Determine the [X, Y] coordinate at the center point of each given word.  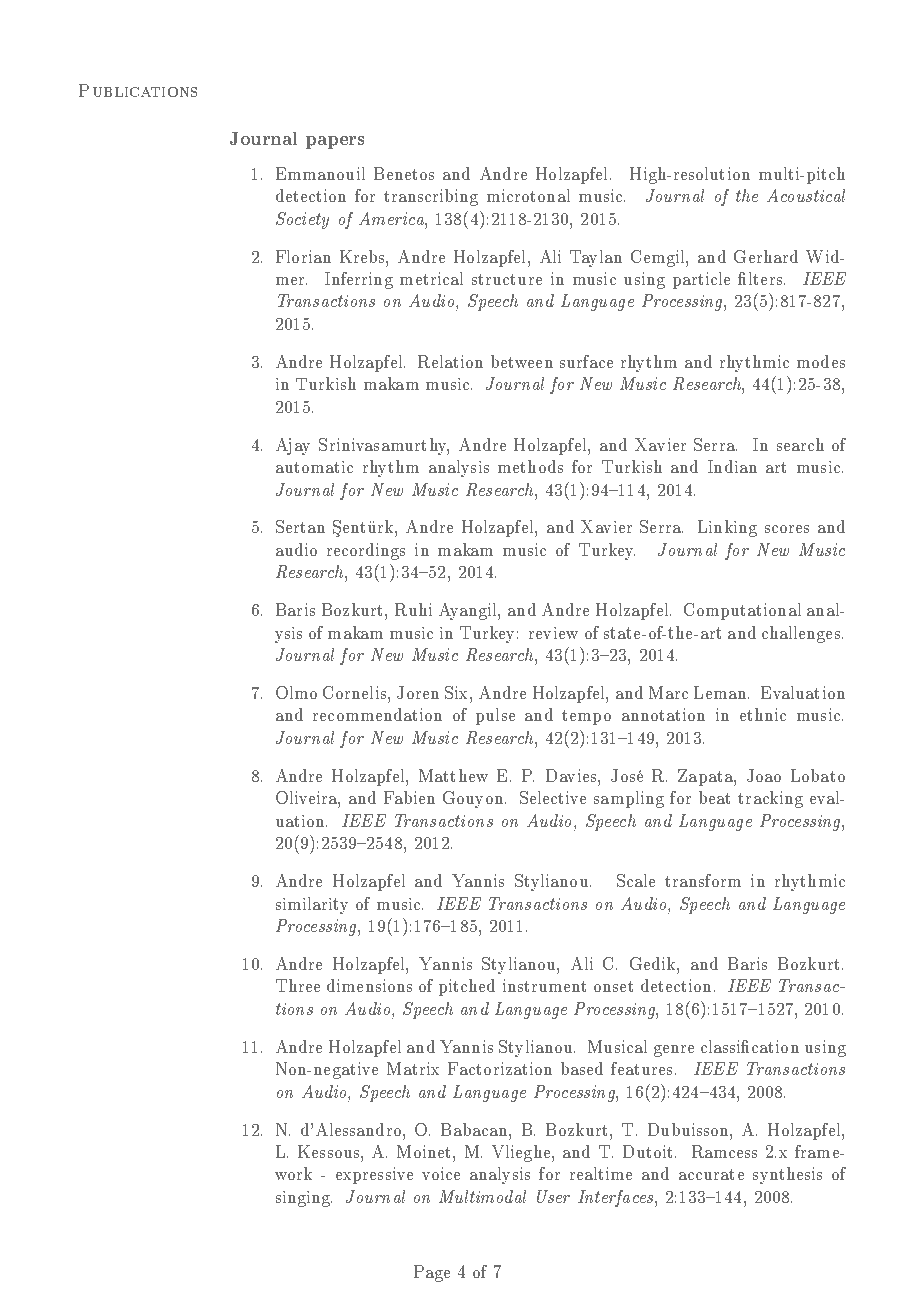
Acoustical [806, 195]
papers [335, 142]
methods [530, 466]
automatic [314, 467]
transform [703, 880]
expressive [374, 1175]
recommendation [377, 714]
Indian [732, 466]
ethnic [763, 714]
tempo [586, 717]
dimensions [369, 985]
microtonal [528, 195]
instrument [544, 985]
